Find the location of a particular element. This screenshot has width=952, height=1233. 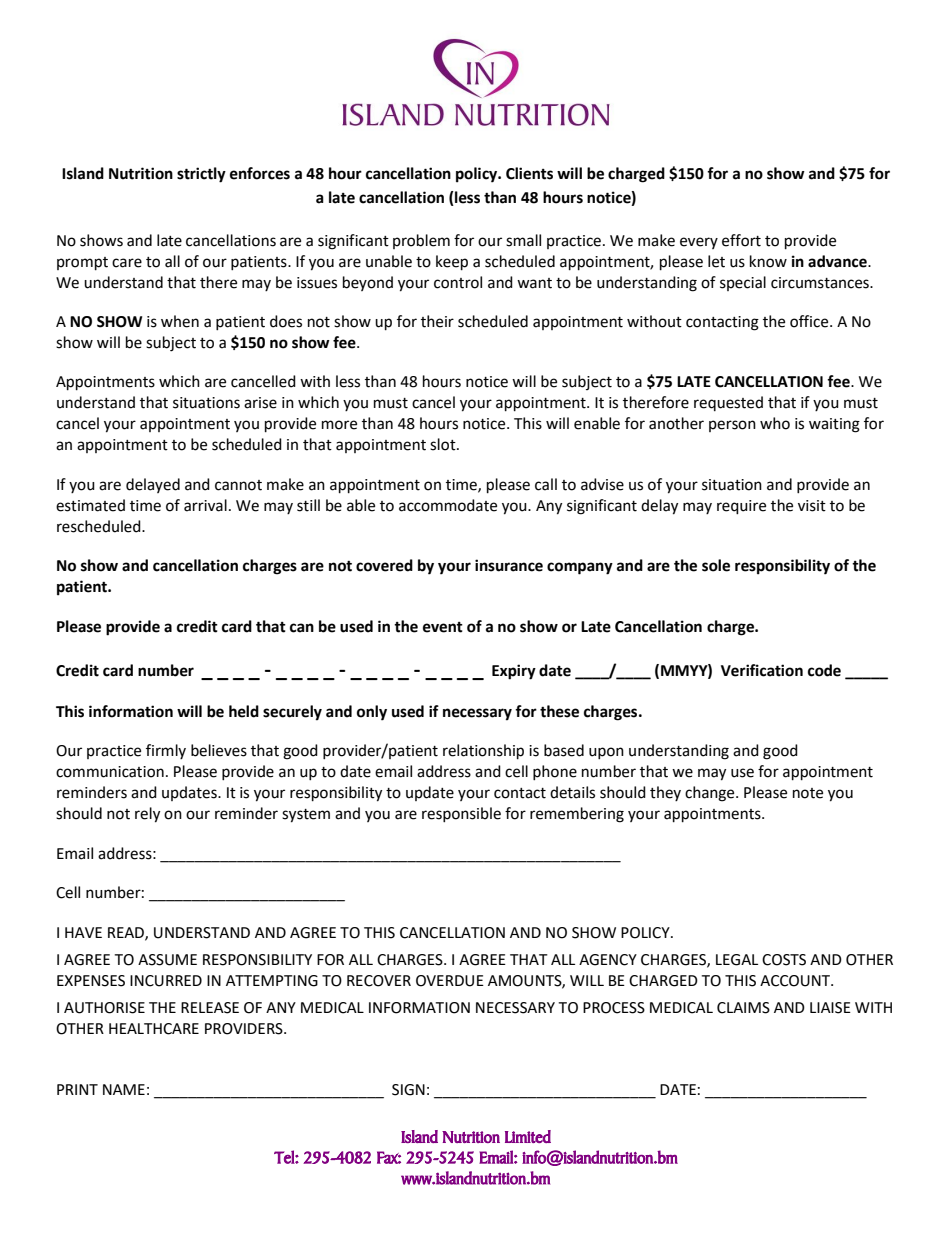

CLAIMS is located at coordinates (743, 1008).
